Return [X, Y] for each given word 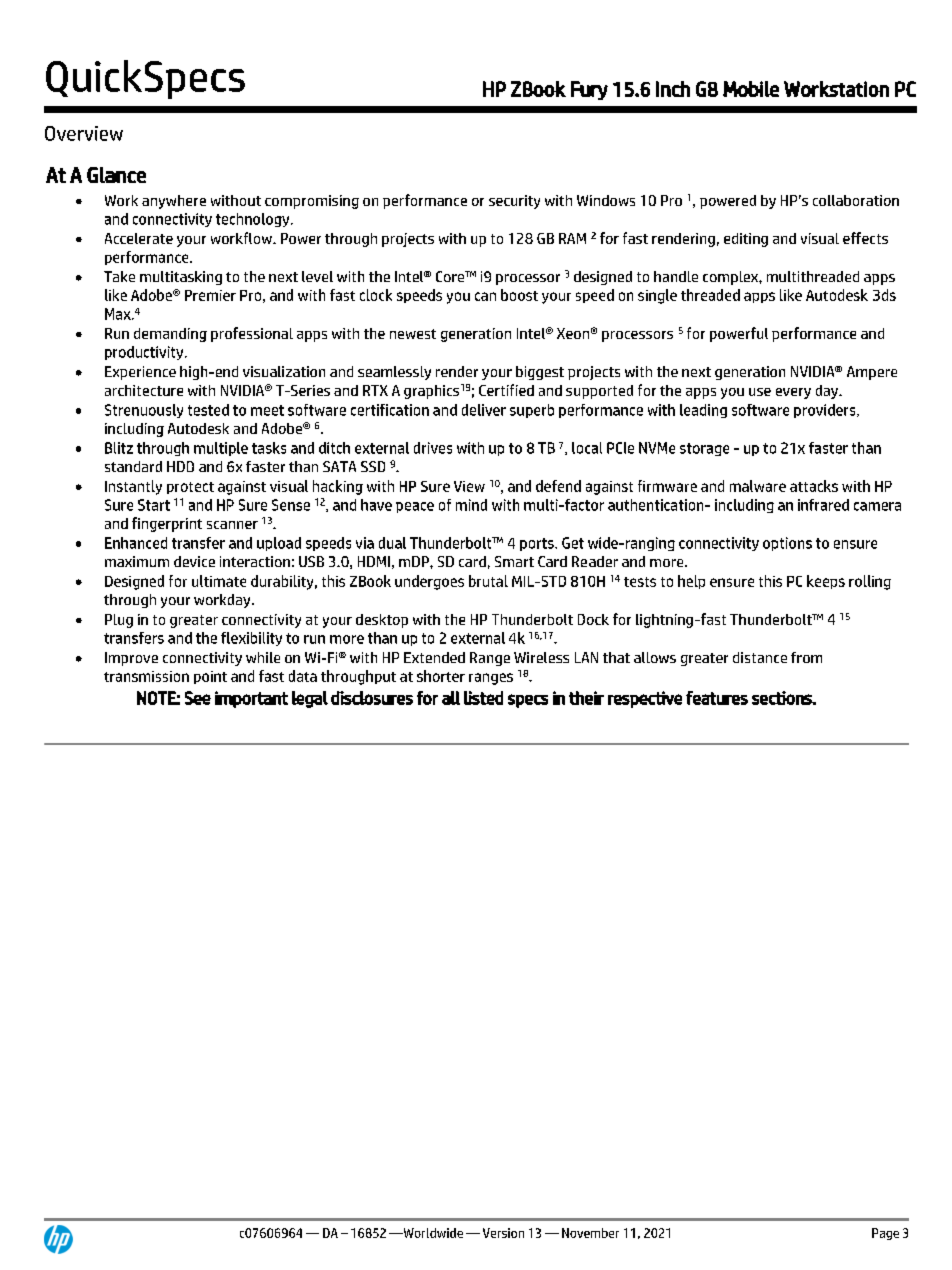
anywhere [174, 202]
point [210, 677]
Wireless [541, 657]
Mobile [751, 89]
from [806, 657]
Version [503, 1233]
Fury [589, 90]
